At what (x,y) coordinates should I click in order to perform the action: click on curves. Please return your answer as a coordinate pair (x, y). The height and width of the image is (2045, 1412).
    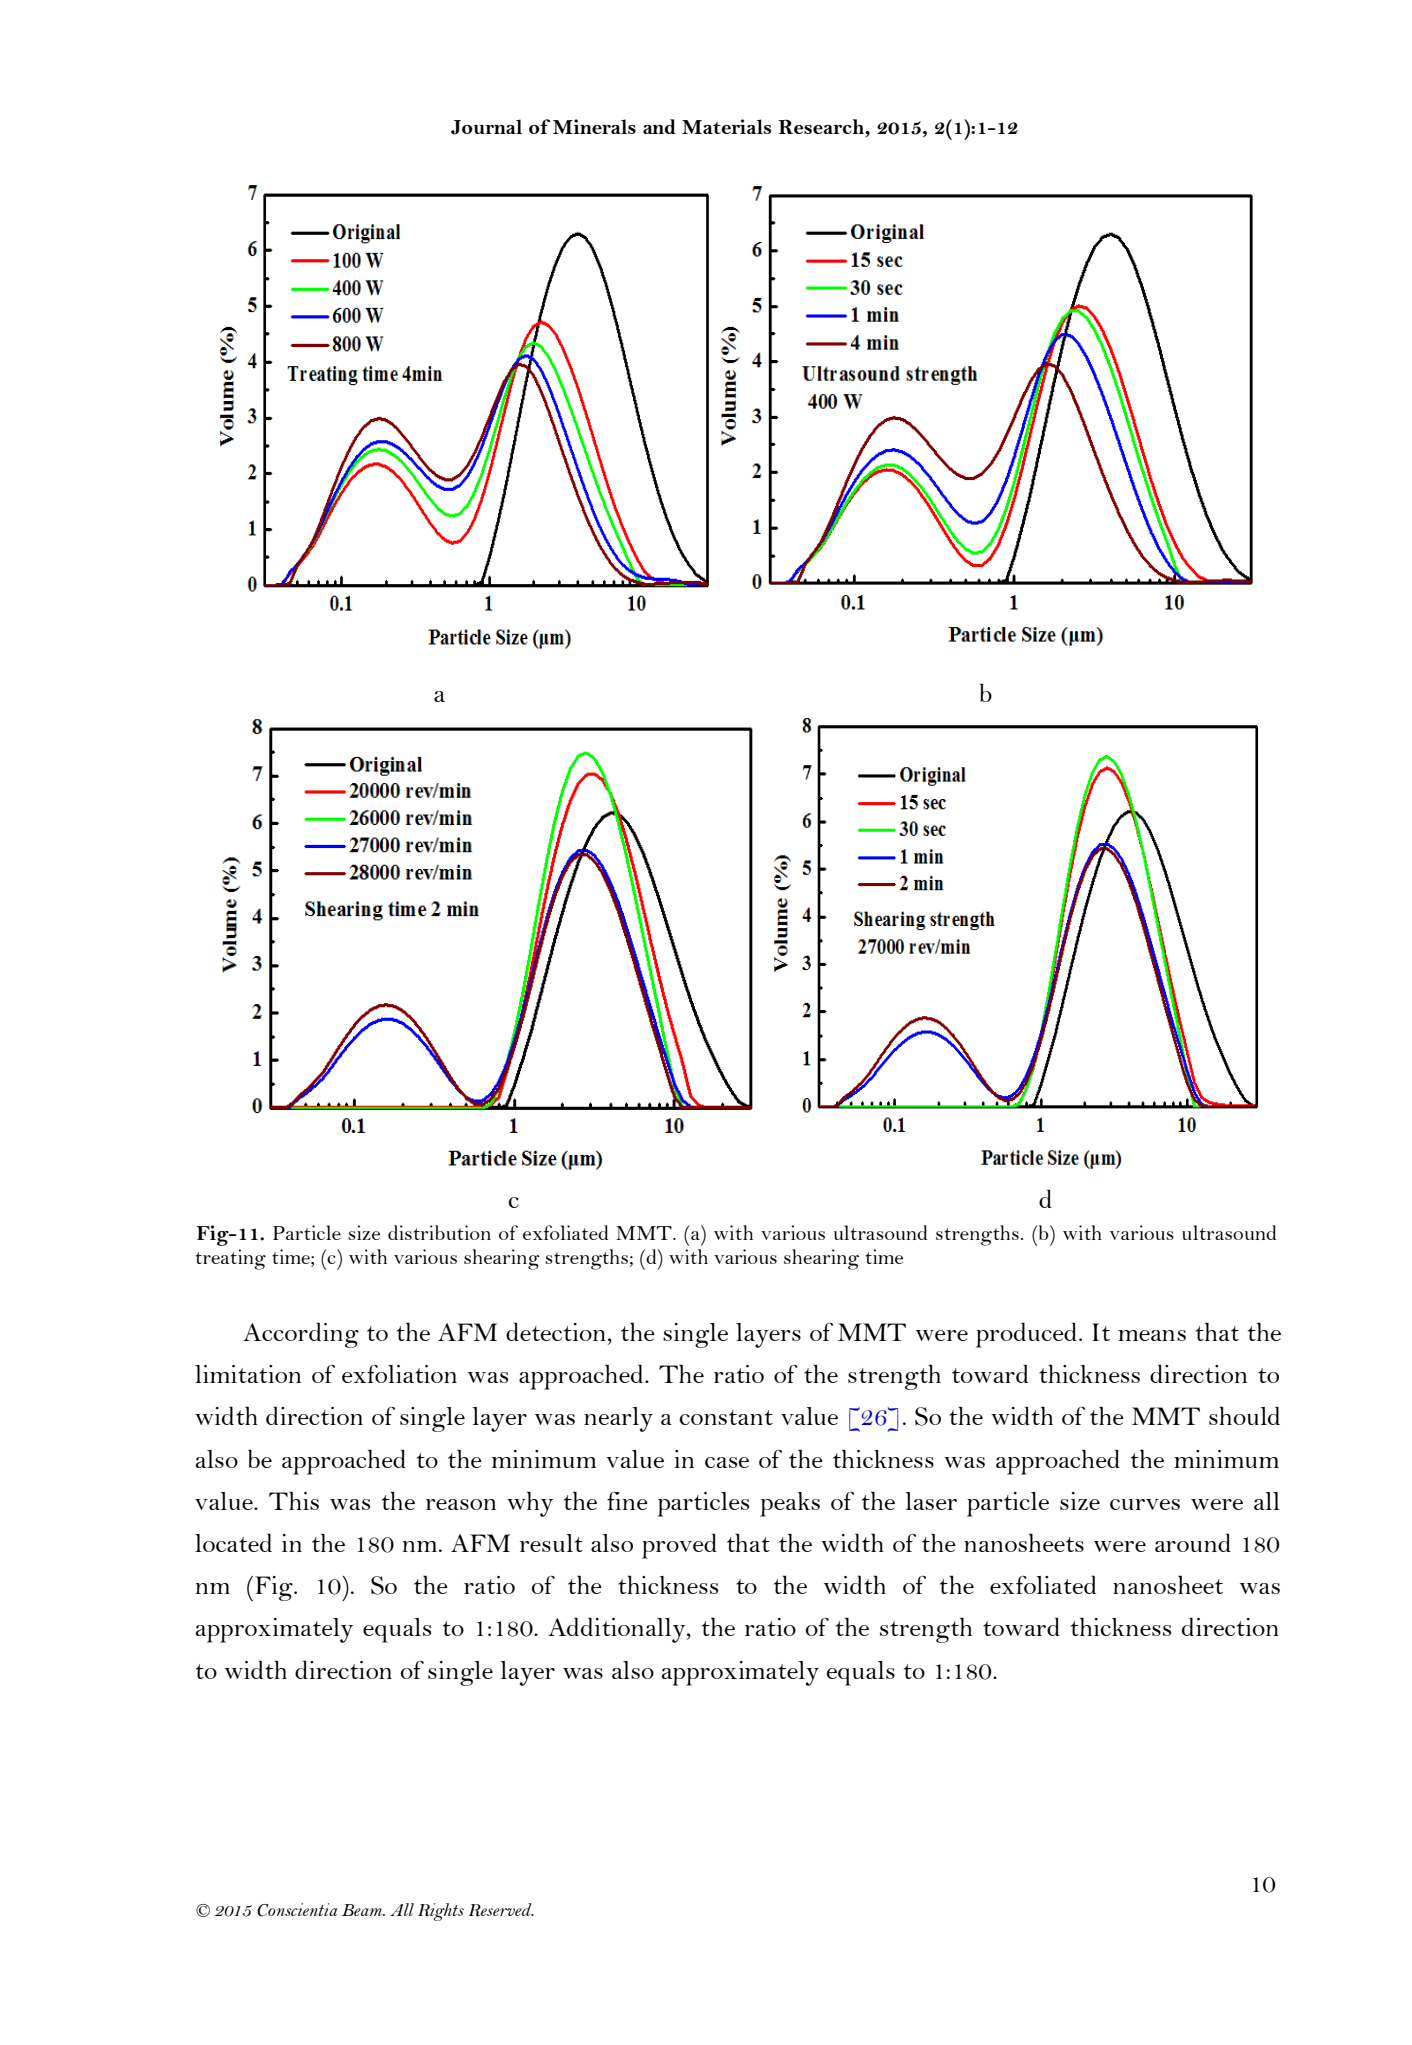
    Looking at the image, I should click on (1145, 1504).
